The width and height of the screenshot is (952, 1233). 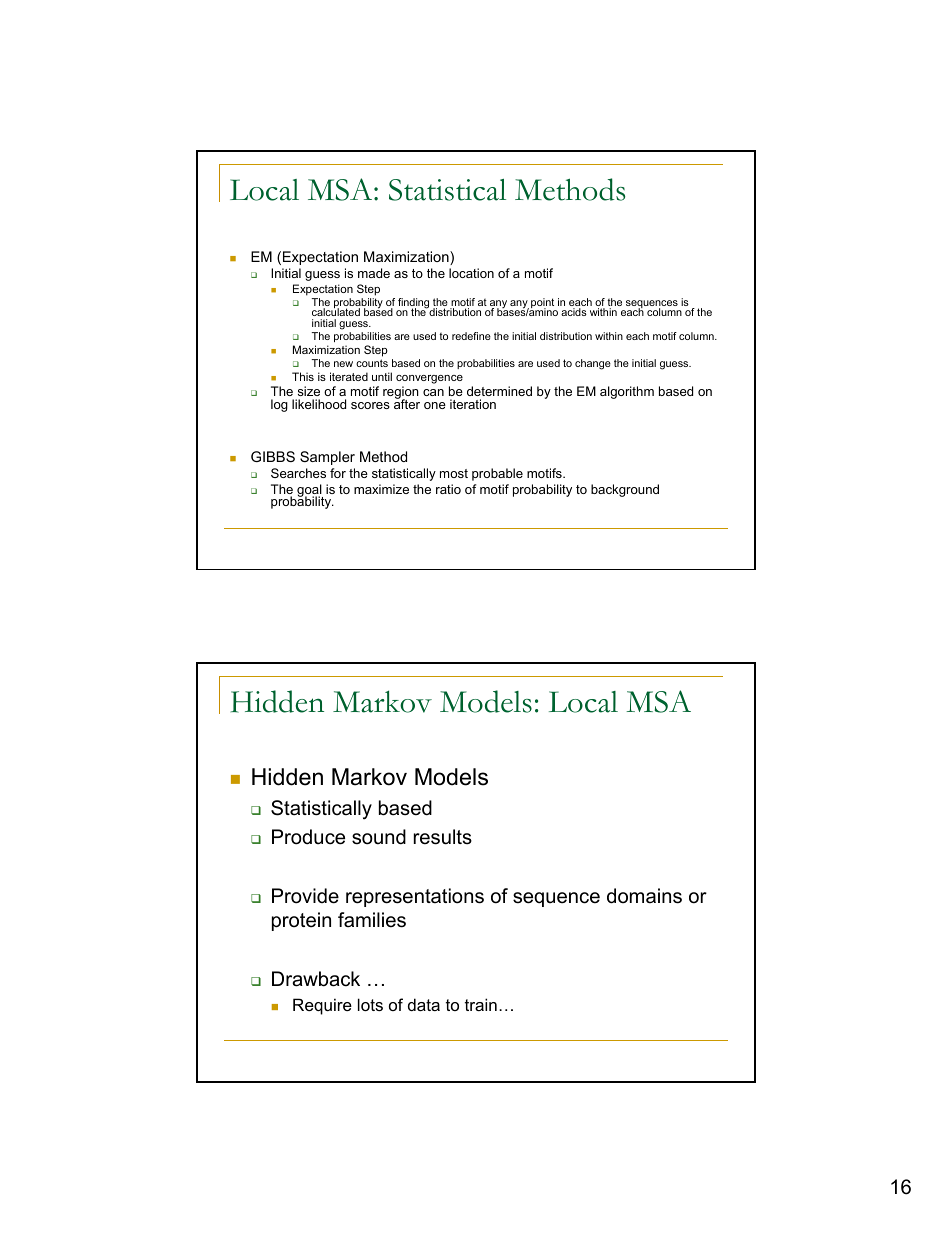 I want to click on most, so click(x=454, y=473).
